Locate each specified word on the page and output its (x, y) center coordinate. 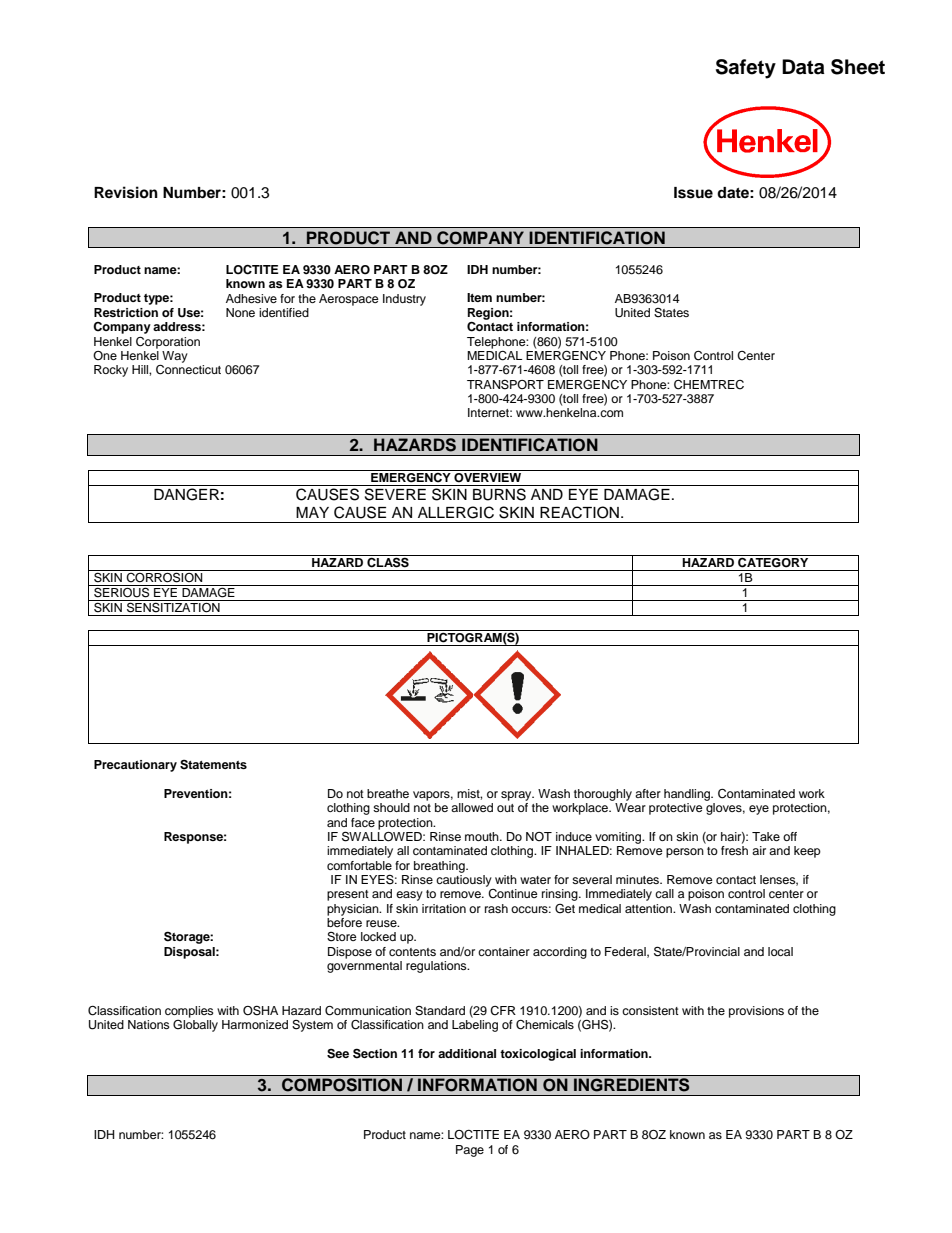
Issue (693, 193)
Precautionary (135, 766)
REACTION (579, 512)
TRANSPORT (505, 384)
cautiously (464, 881)
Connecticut (188, 370)
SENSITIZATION (173, 606)
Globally (195, 1024)
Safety (746, 69)
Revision (126, 192)
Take (766, 836)
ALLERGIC (456, 512)
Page (470, 1151)
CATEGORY (773, 561)
